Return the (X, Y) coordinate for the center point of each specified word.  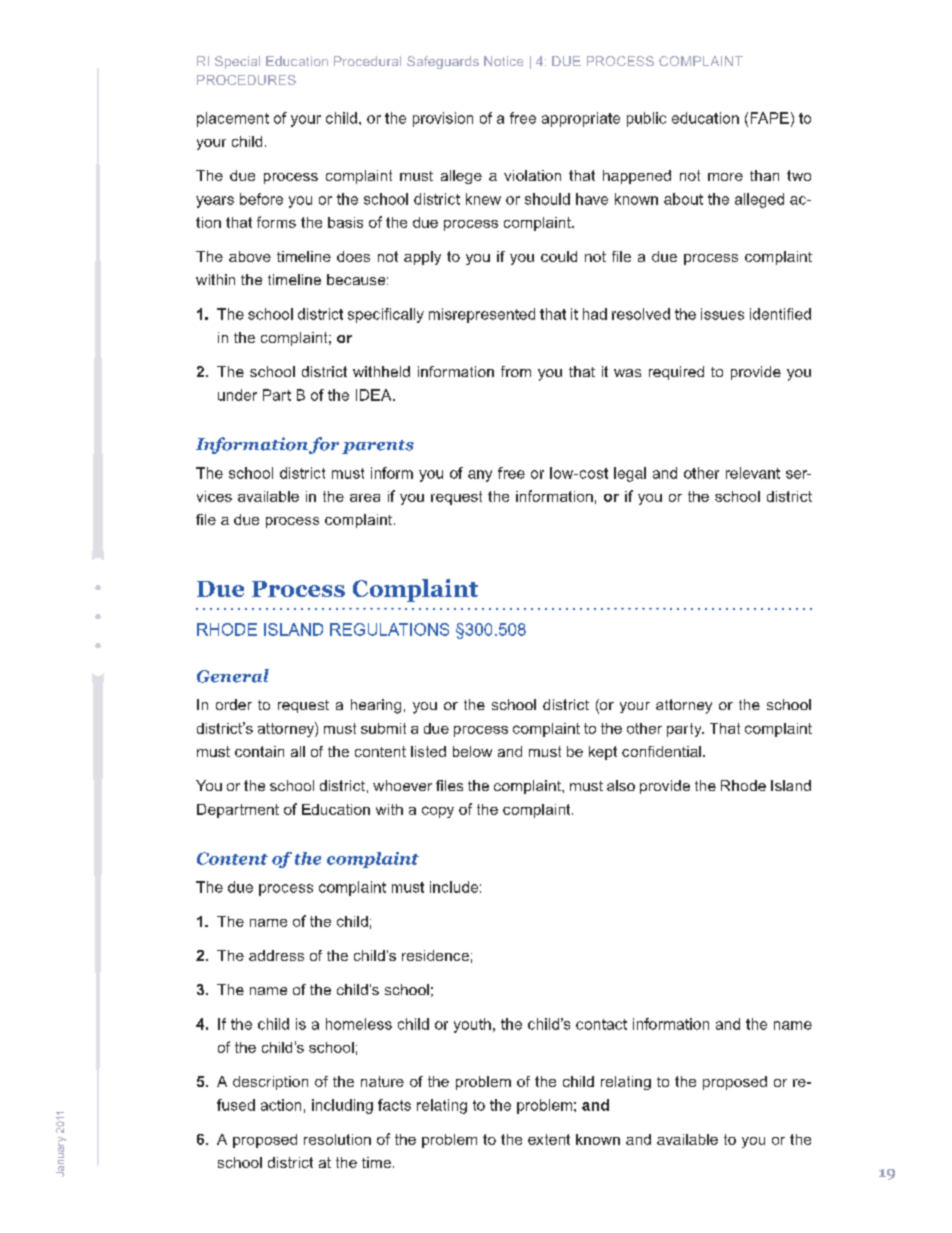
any (480, 476)
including (342, 1106)
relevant (753, 473)
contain (259, 751)
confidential (661, 751)
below (472, 751)
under (237, 395)
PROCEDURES (246, 80)
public (646, 119)
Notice (503, 61)
